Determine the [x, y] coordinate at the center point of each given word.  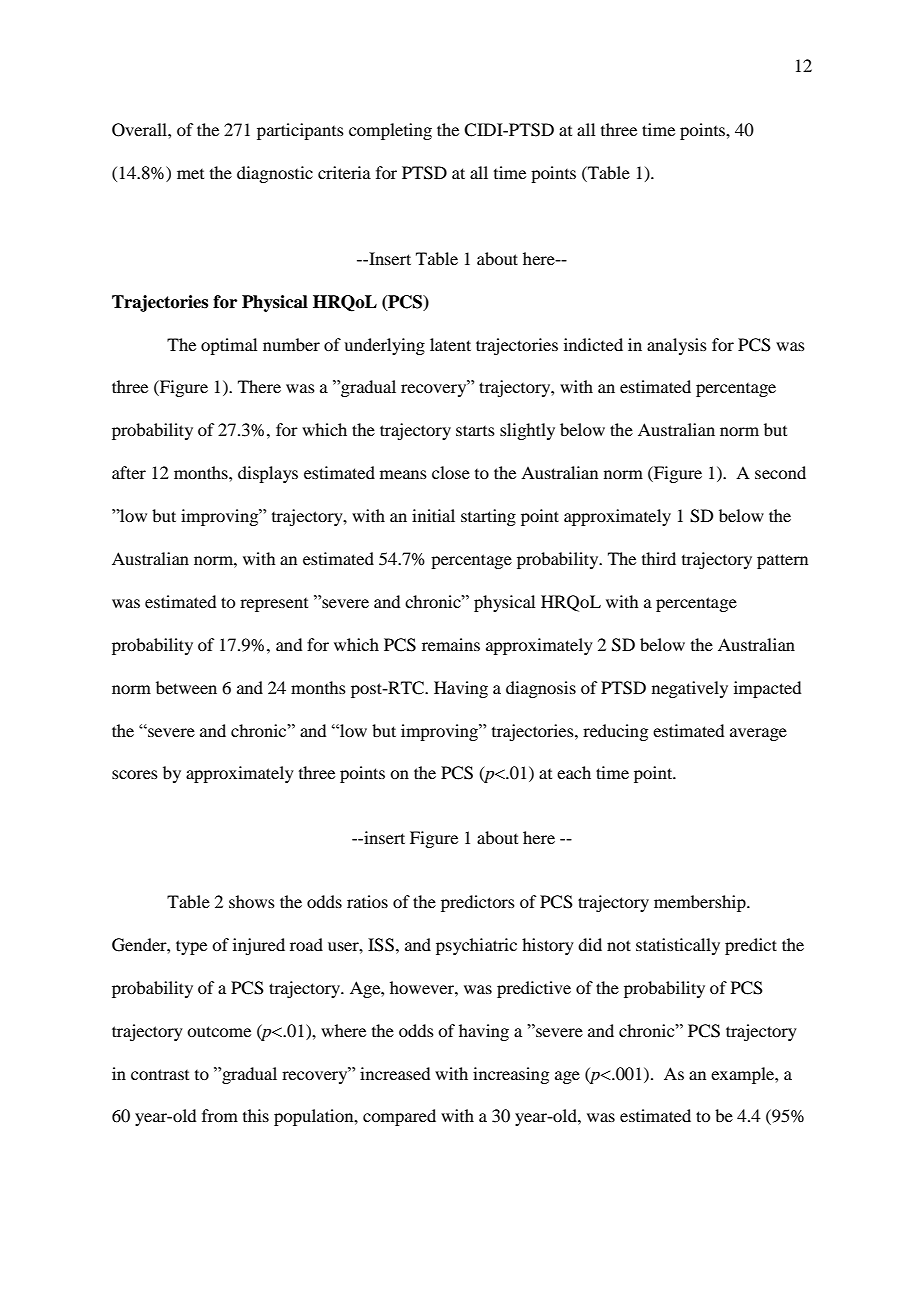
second [780, 472]
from [220, 1115]
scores [135, 774]
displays [268, 474]
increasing [511, 1075]
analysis [677, 346]
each [574, 772]
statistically [678, 946]
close [451, 472]
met [190, 174]
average [758, 734]
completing [390, 131]
